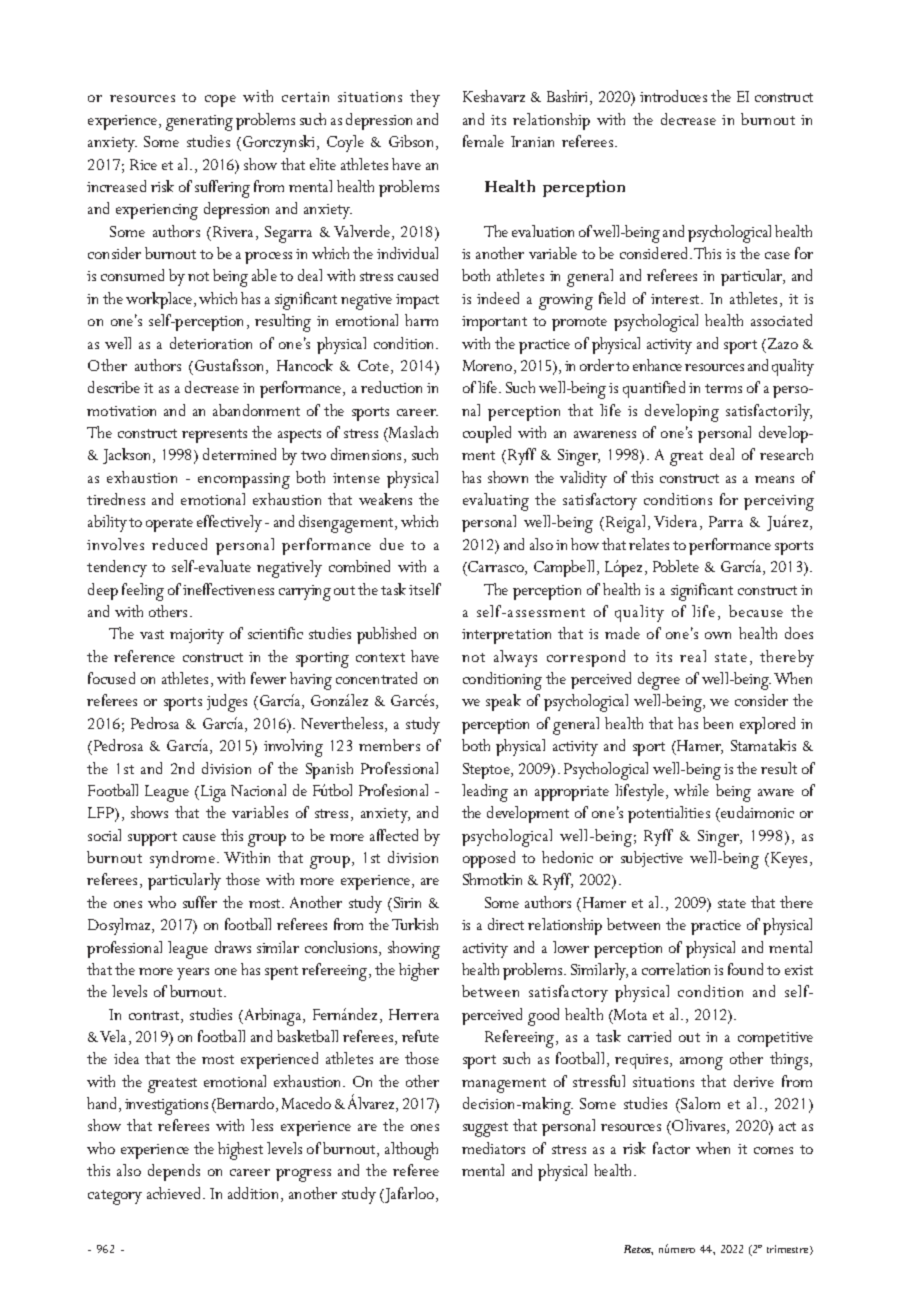 This screenshot has width=924, height=1308. Describe the element at coordinates (693, 656) in the screenshot. I see `real` at that location.
